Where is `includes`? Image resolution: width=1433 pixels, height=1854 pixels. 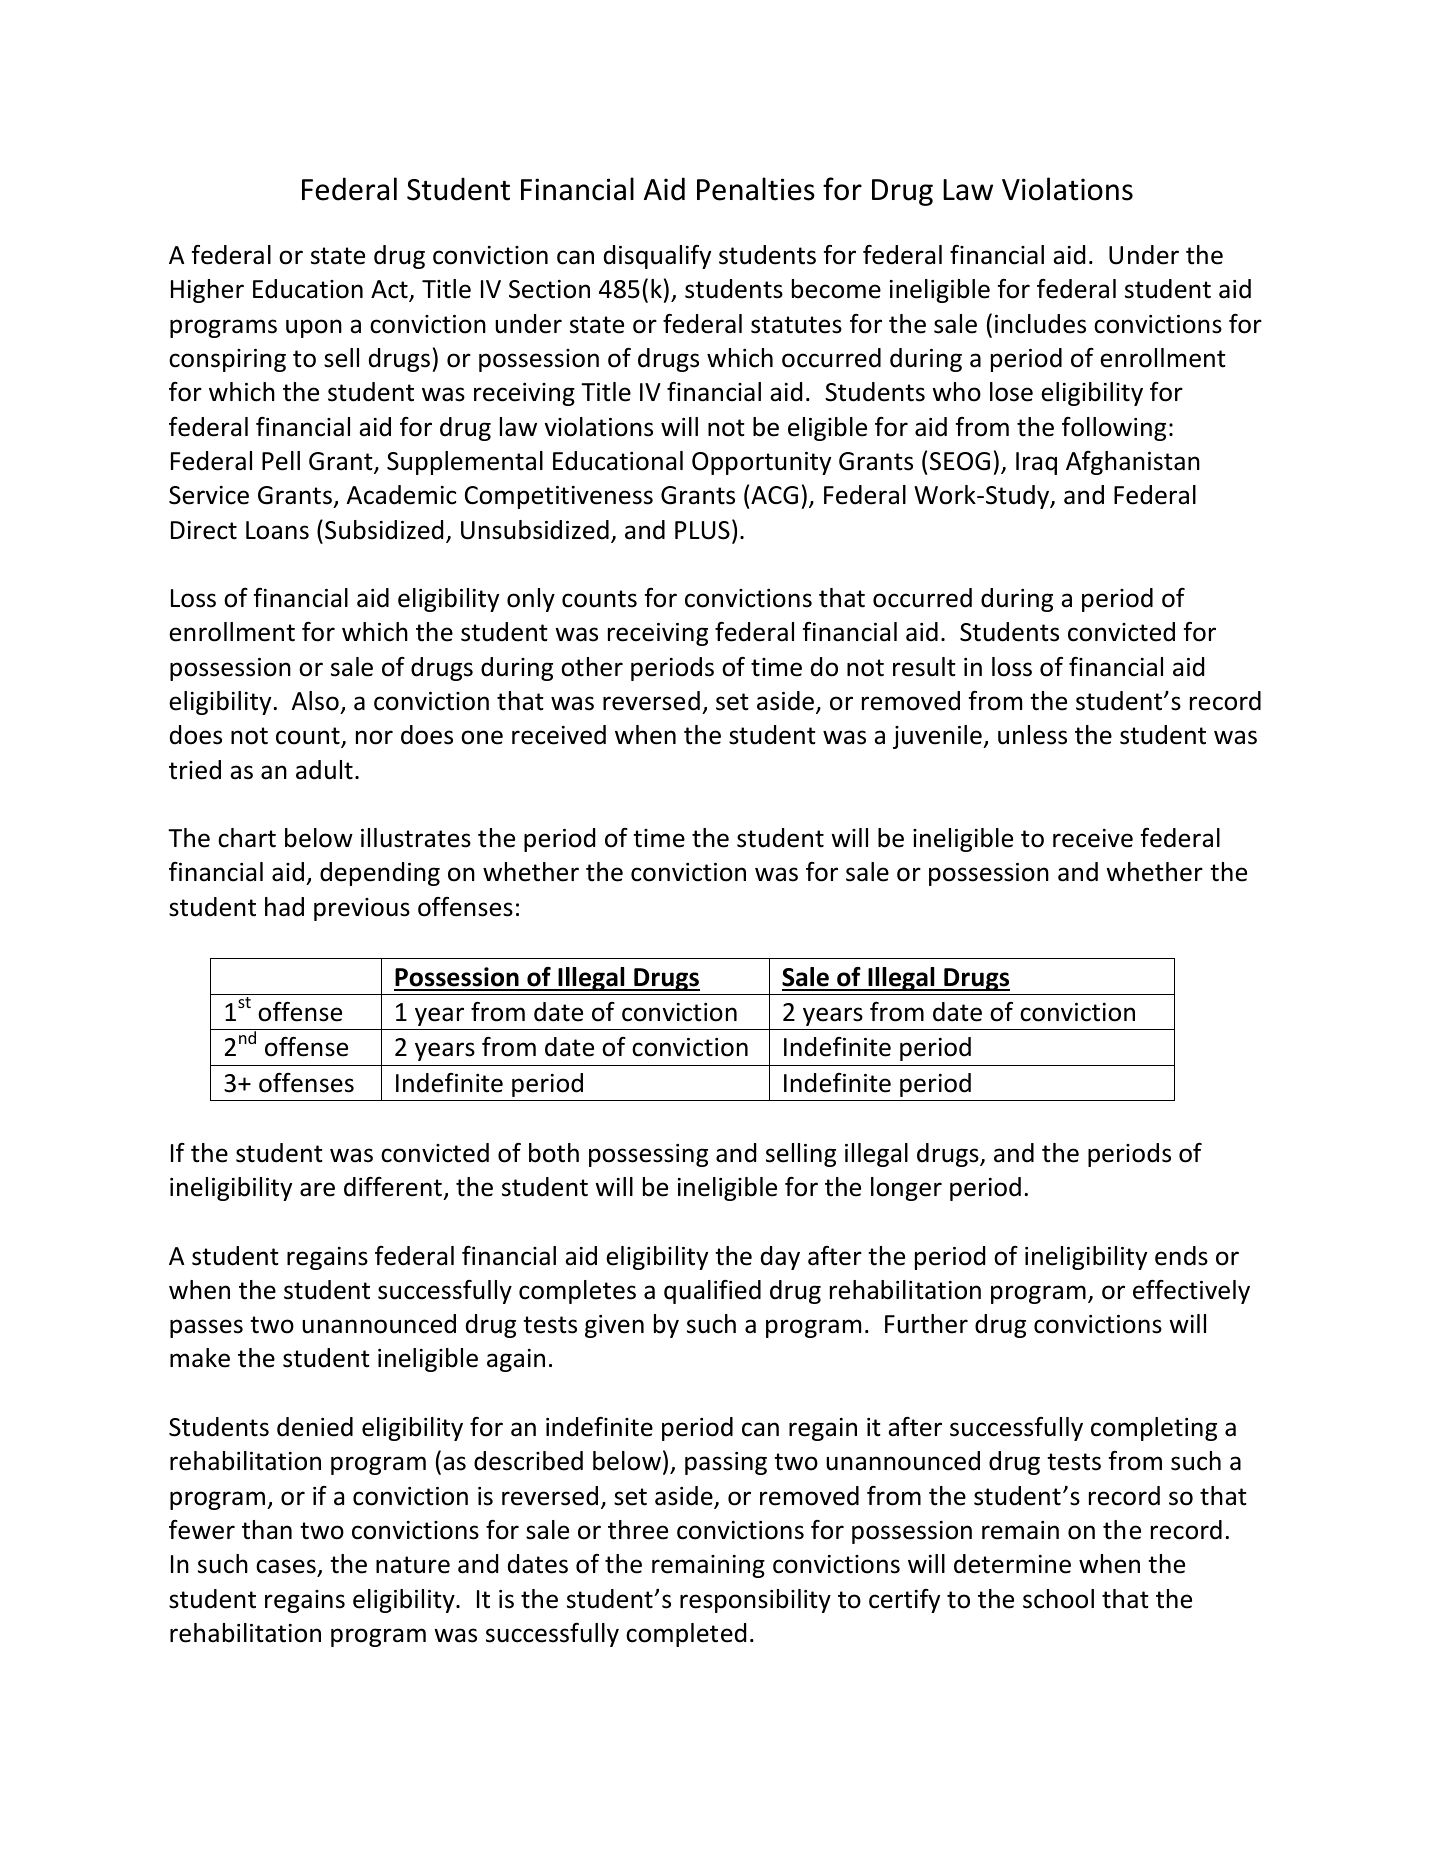
includes is located at coordinates (1040, 324).
